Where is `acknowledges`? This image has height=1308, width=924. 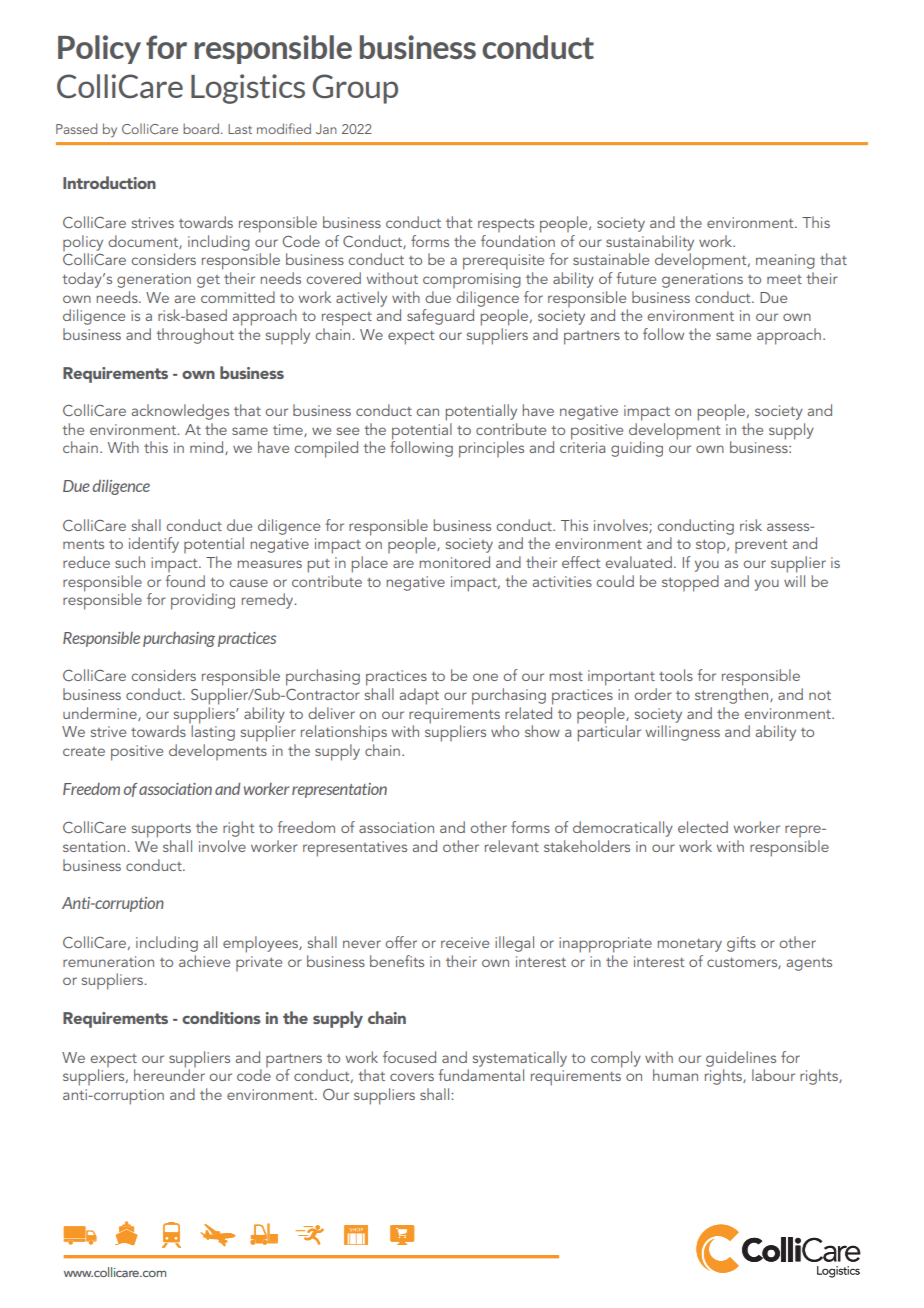
acknowledges is located at coordinates (180, 412).
